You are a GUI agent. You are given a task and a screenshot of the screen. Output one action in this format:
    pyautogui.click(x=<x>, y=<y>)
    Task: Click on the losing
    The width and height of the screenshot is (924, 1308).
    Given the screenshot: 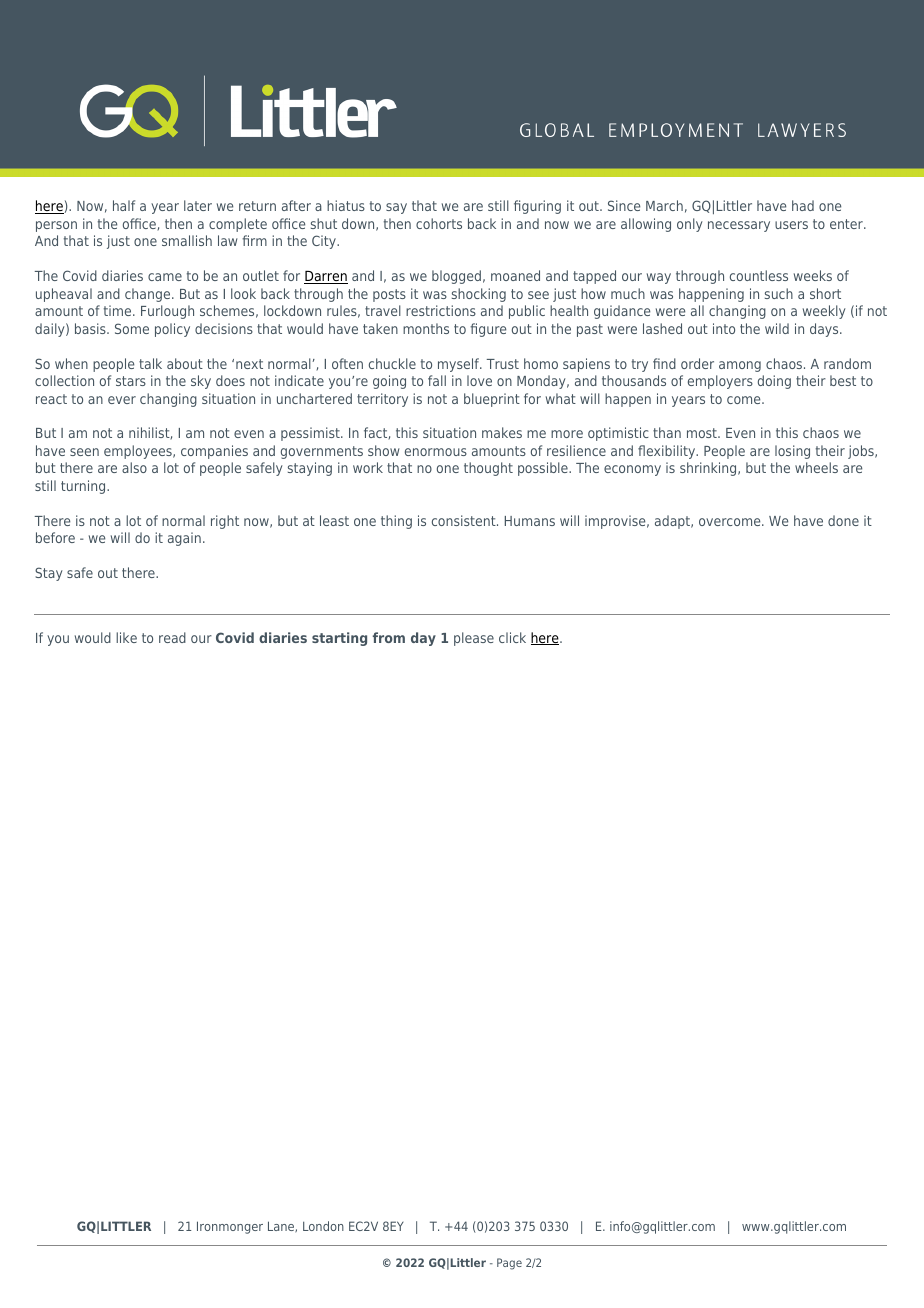 What is the action you would take?
    pyautogui.click(x=792, y=452)
